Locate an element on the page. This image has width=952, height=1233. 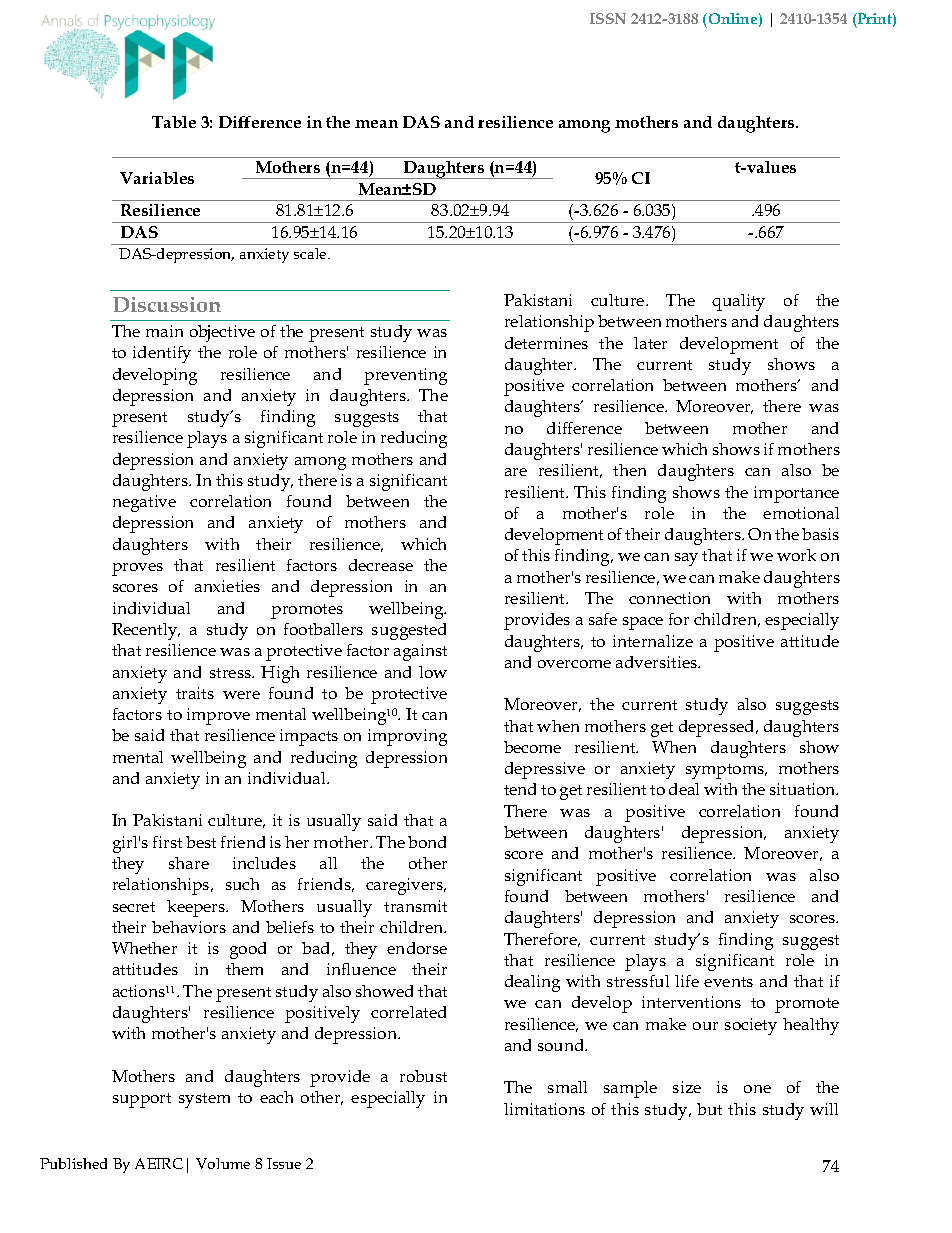
preventing is located at coordinates (405, 376).
